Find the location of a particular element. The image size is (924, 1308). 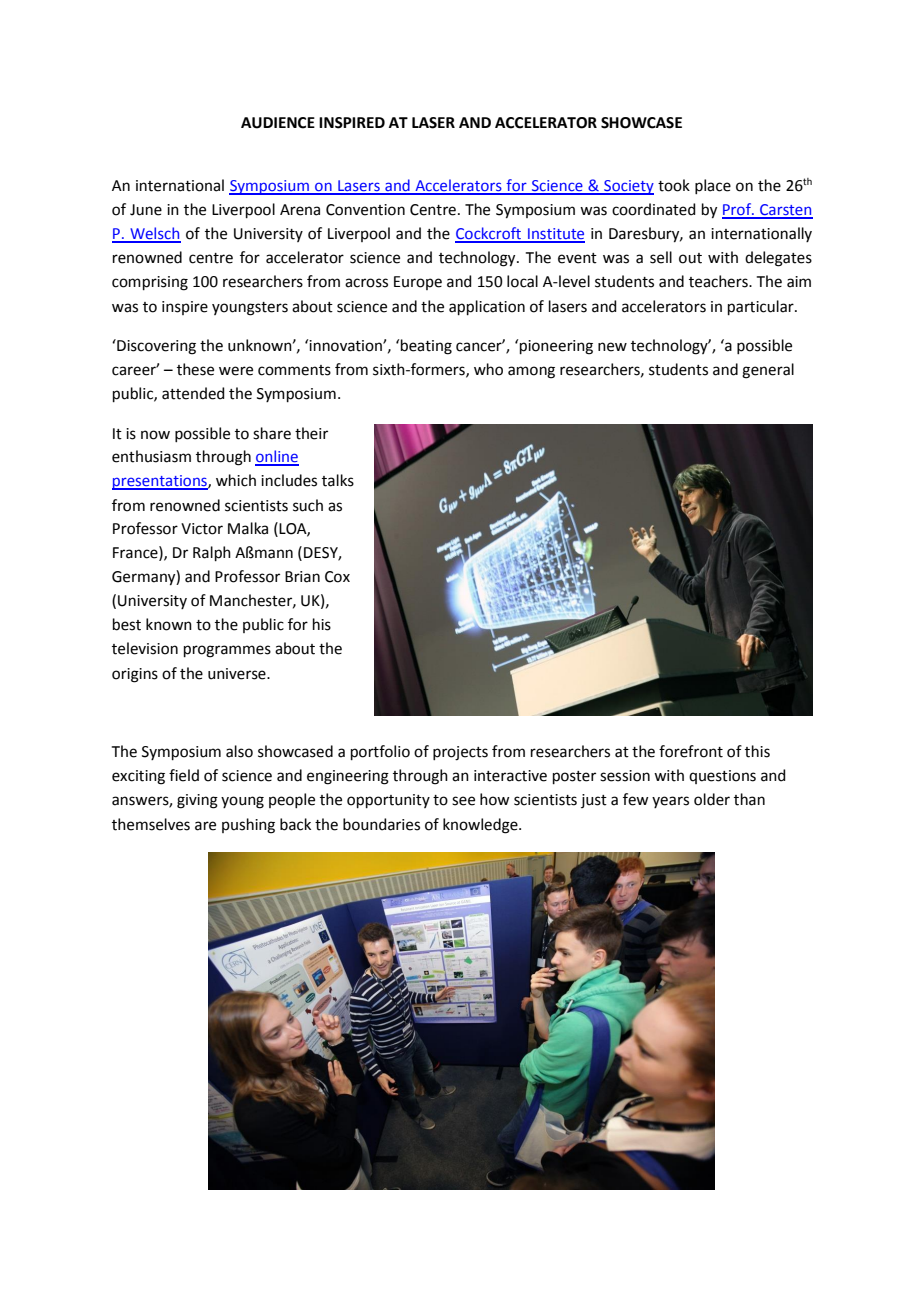

talks is located at coordinates (338, 480).
